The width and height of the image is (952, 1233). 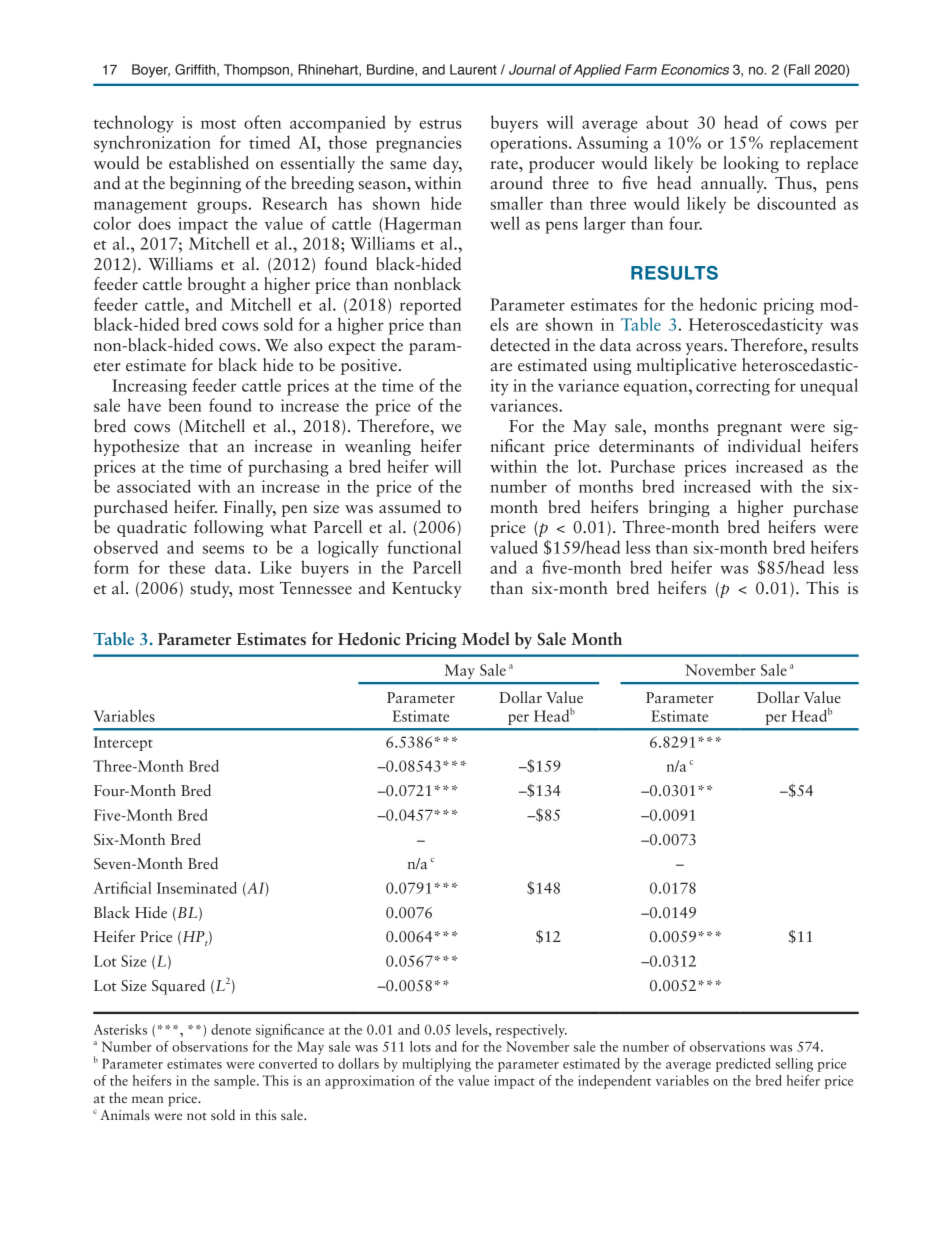 I want to click on often, so click(x=262, y=122).
